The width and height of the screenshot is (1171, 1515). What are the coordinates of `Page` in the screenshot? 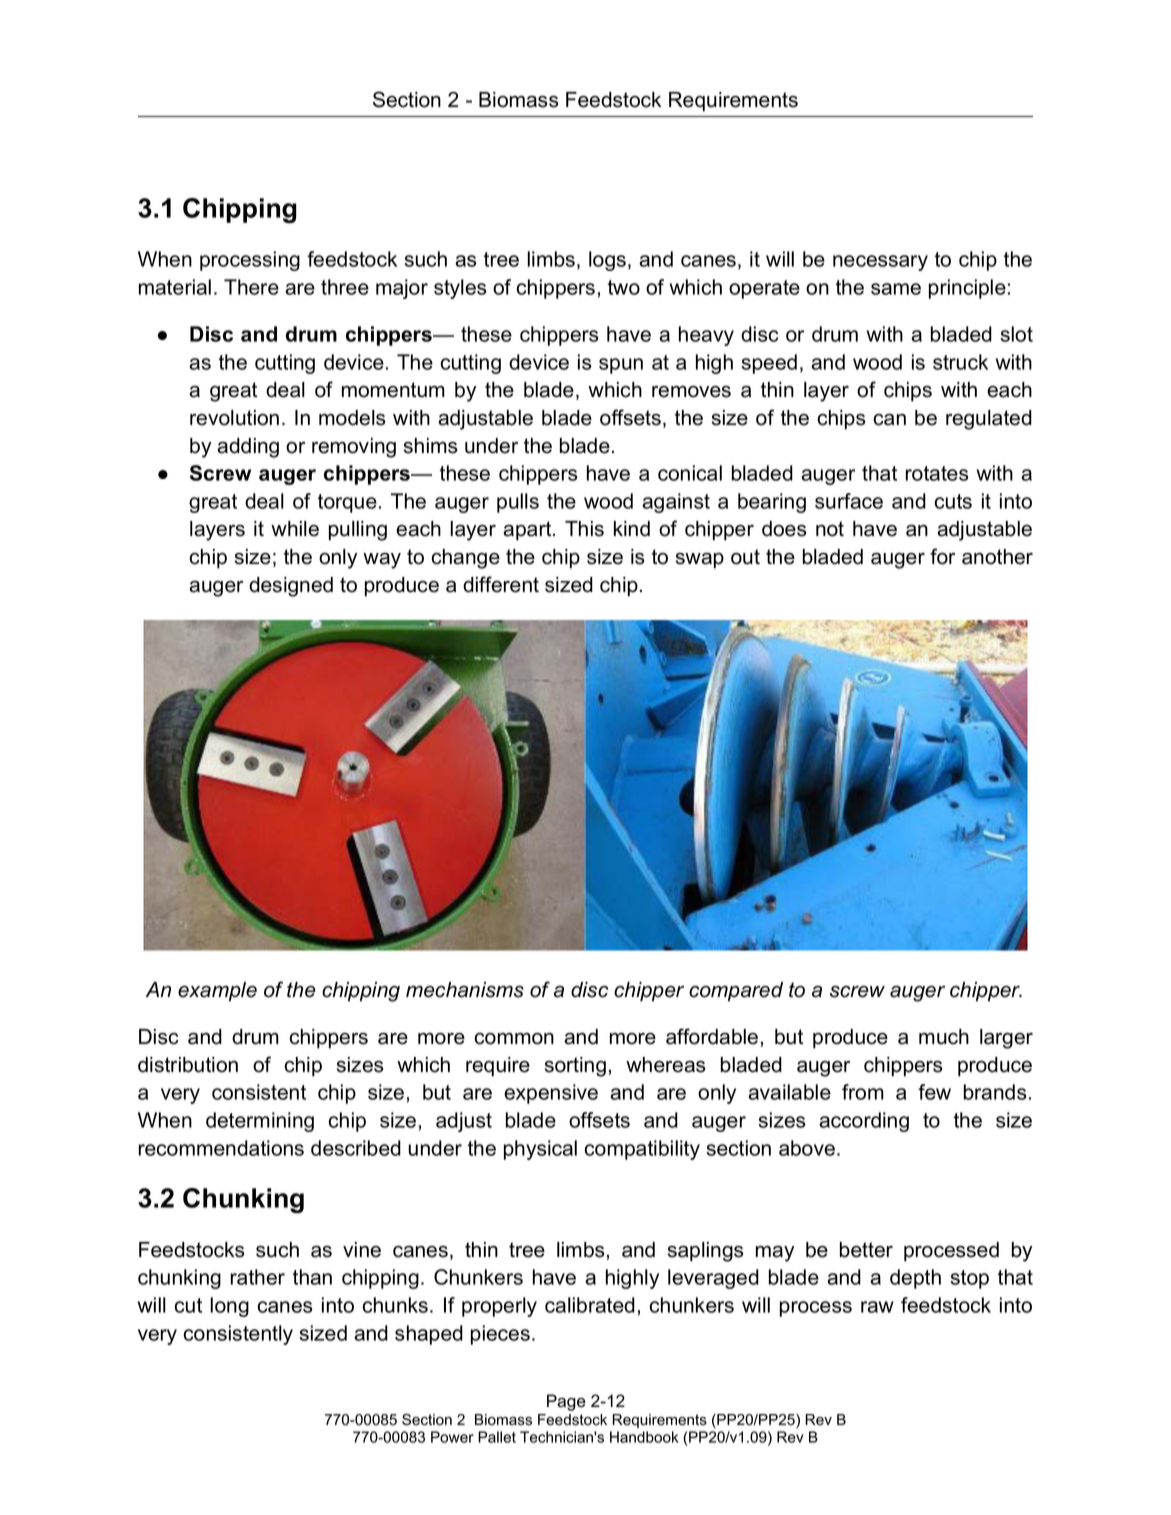 It's located at (566, 1402).
